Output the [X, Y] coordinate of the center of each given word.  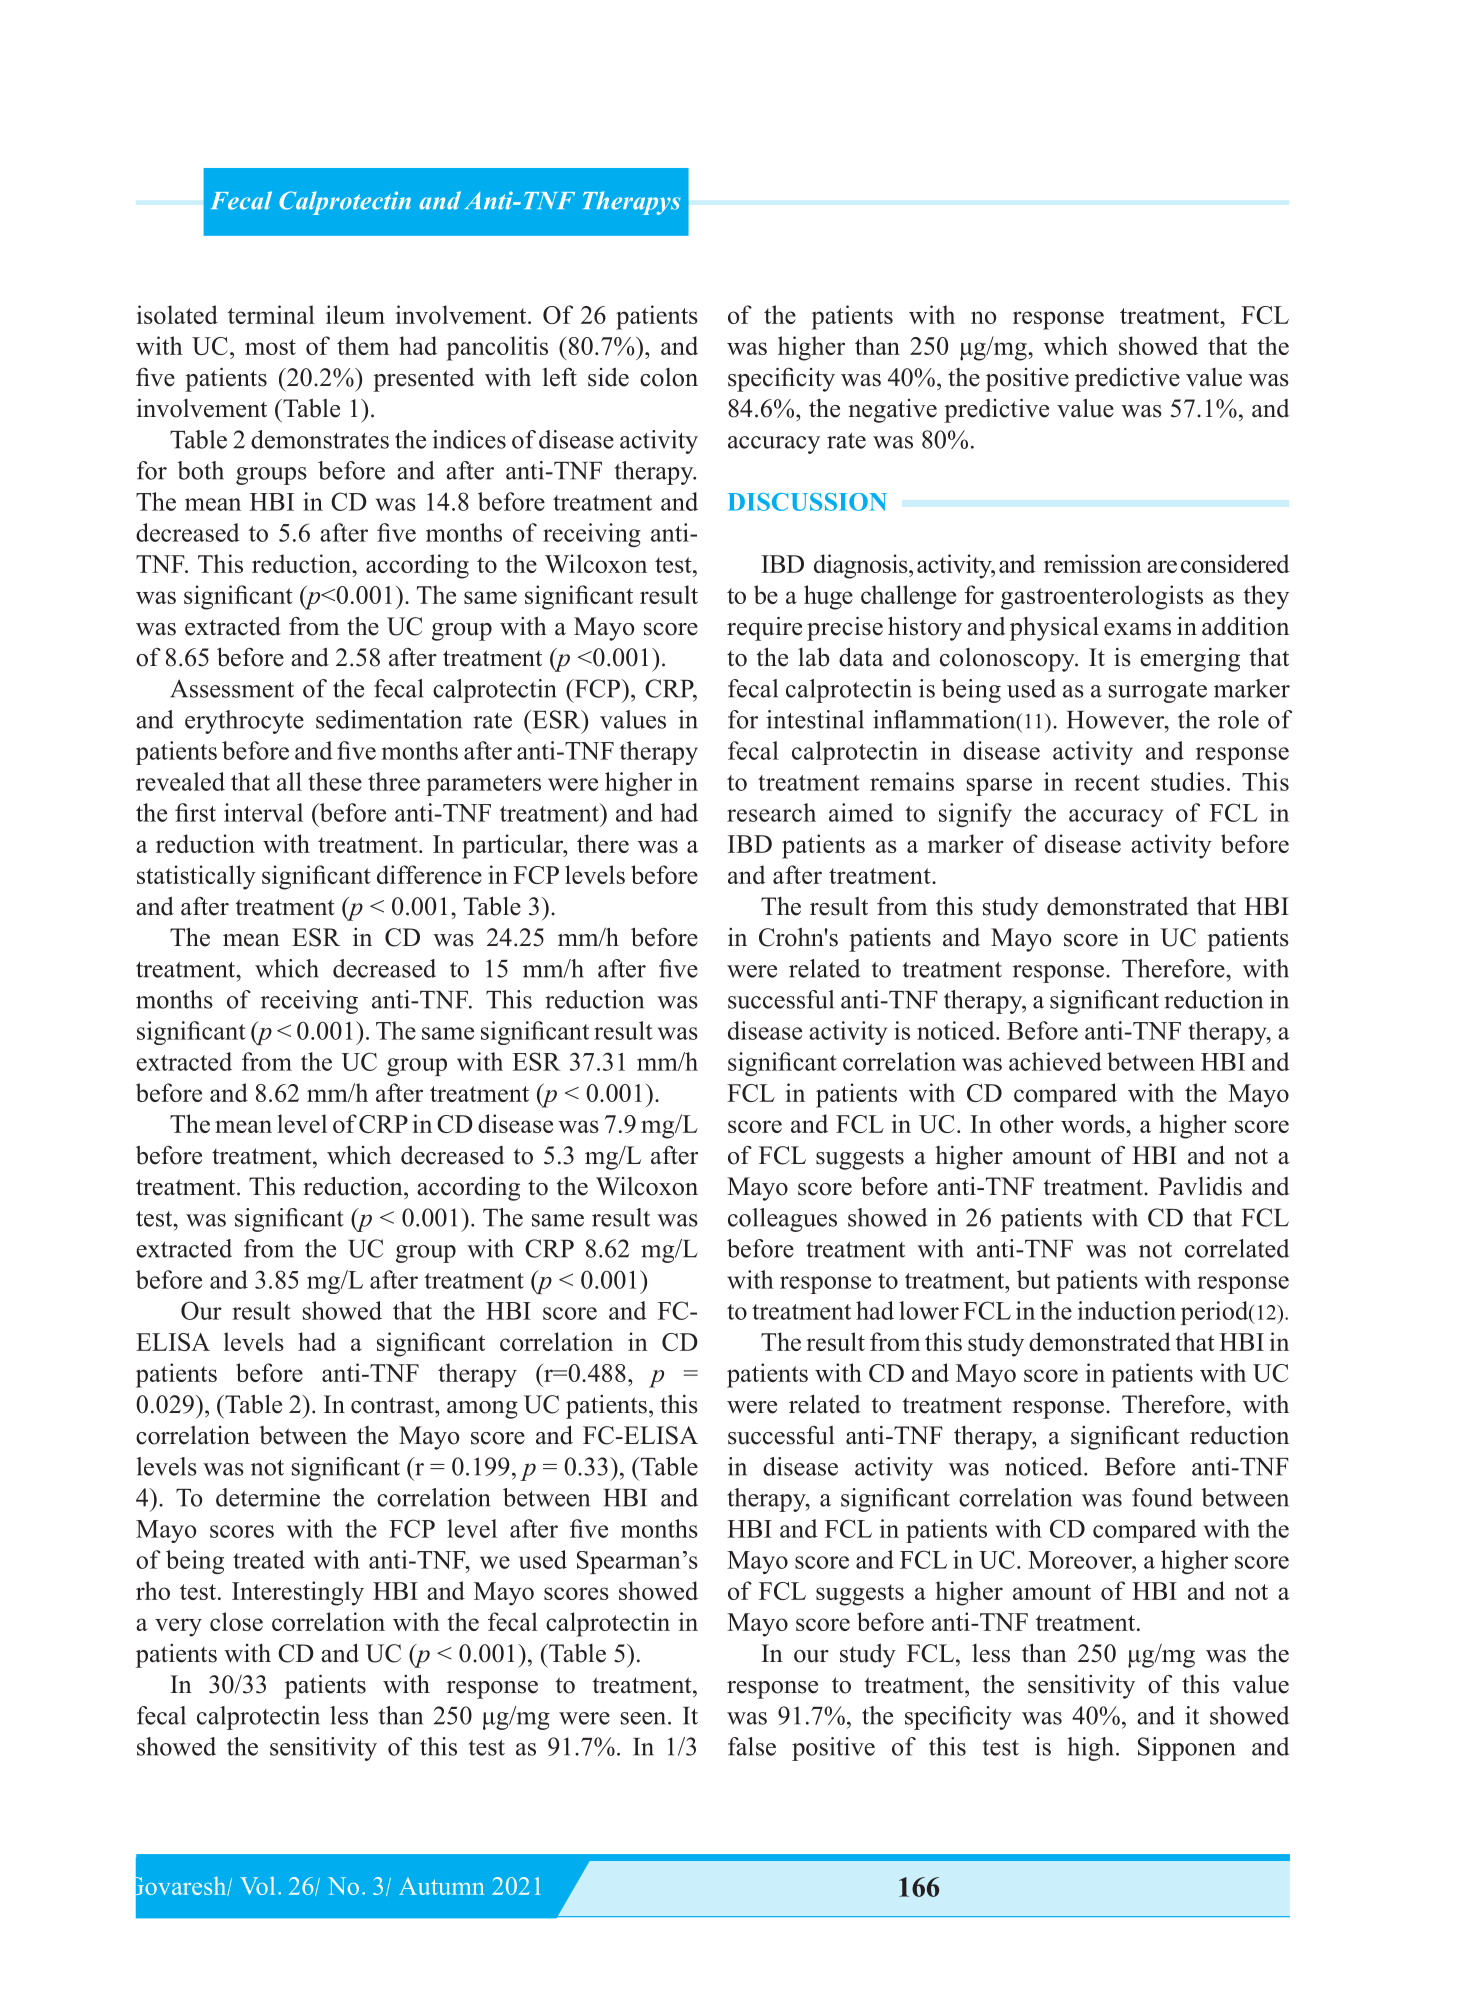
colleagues [782, 1220]
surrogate [1158, 692]
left [560, 377]
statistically [196, 877]
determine [268, 1497]
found [1162, 1497]
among [482, 1410]
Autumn [441, 1886]
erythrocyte [244, 722]
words [1094, 1123]
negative [892, 411]
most [270, 347]
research [771, 812]
